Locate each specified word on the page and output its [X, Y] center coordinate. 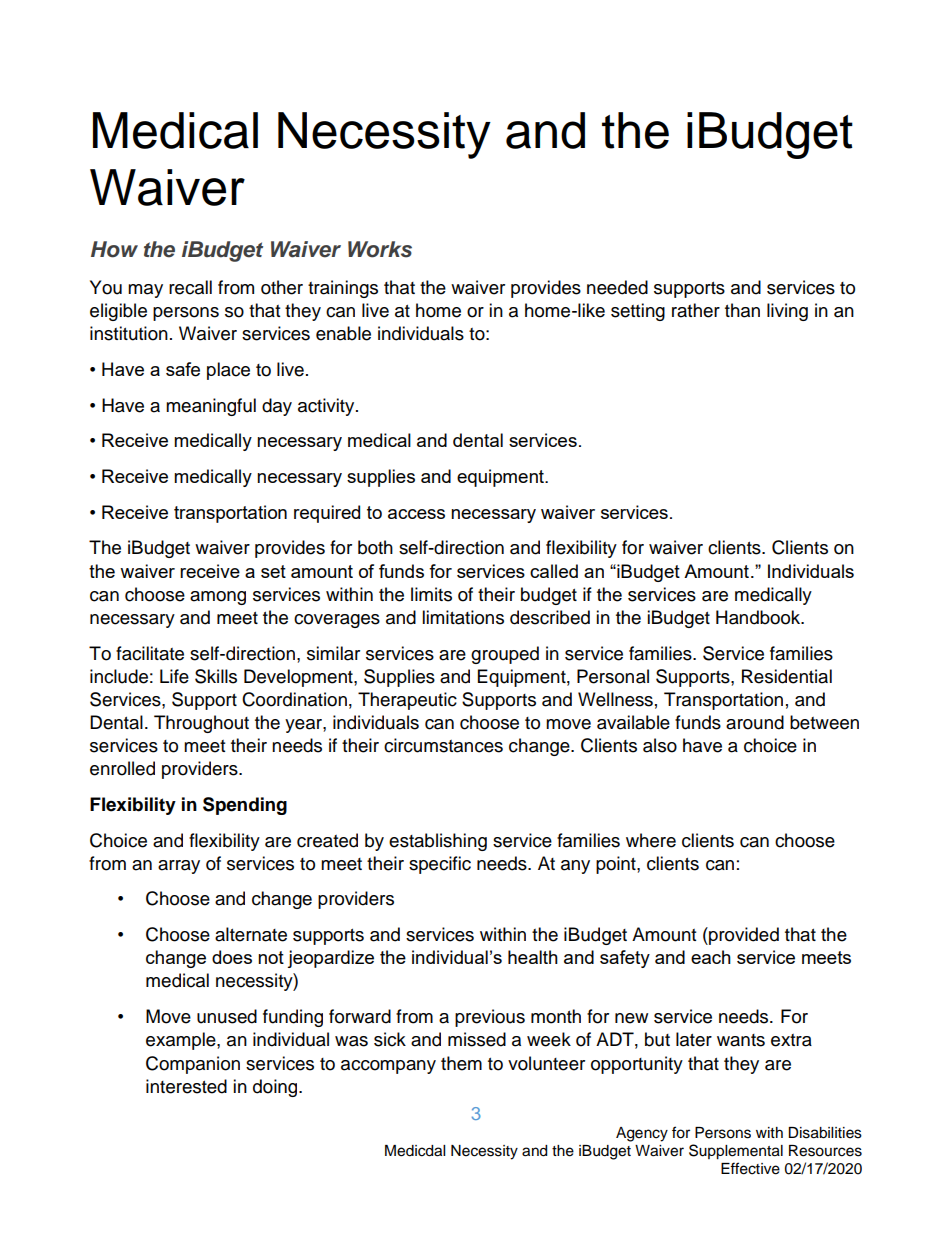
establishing [438, 842]
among [218, 598]
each [711, 957]
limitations [463, 617]
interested [186, 1086]
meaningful [211, 407]
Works [380, 249]
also [660, 745]
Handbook [759, 617]
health [533, 957]
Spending [245, 806]
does [232, 957]
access [416, 514]
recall [190, 287]
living [787, 312]
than [742, 310]
